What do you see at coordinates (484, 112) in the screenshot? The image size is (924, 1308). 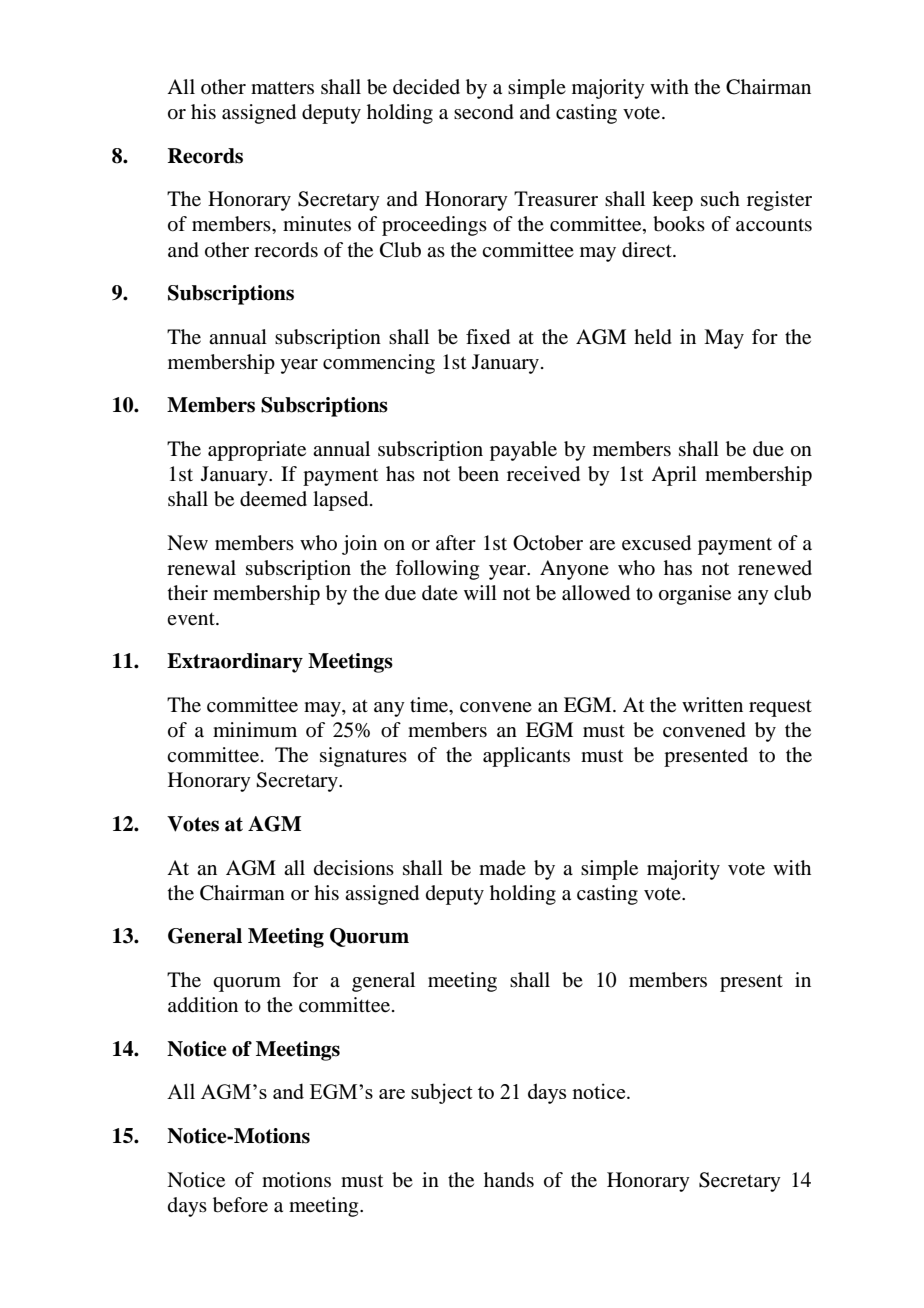 I see `second` at bounding box center [484, 112].
